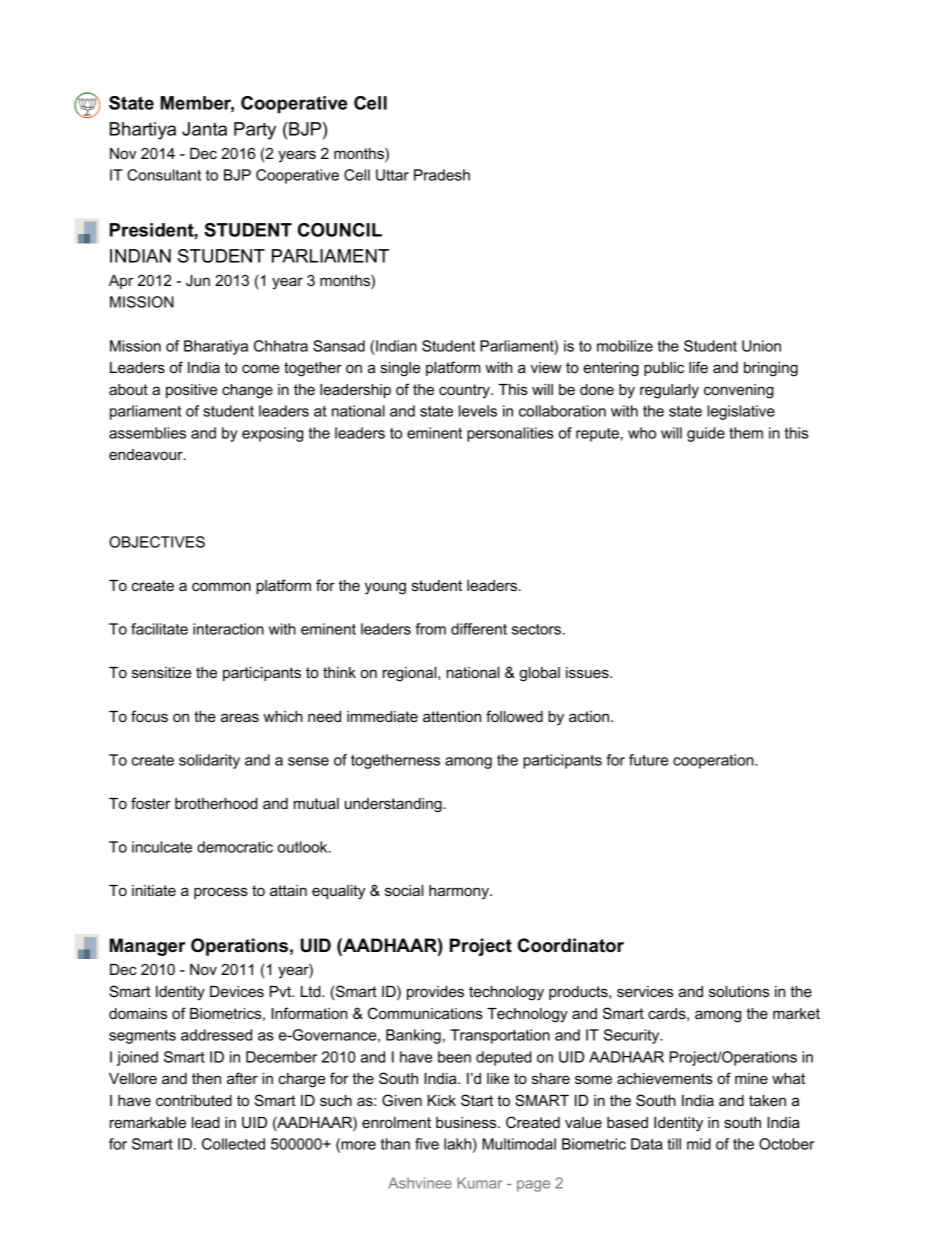 The image size is (952, 1233). Describe the element at coordinates (761, 346) in the page. I see `Union` at that location.
